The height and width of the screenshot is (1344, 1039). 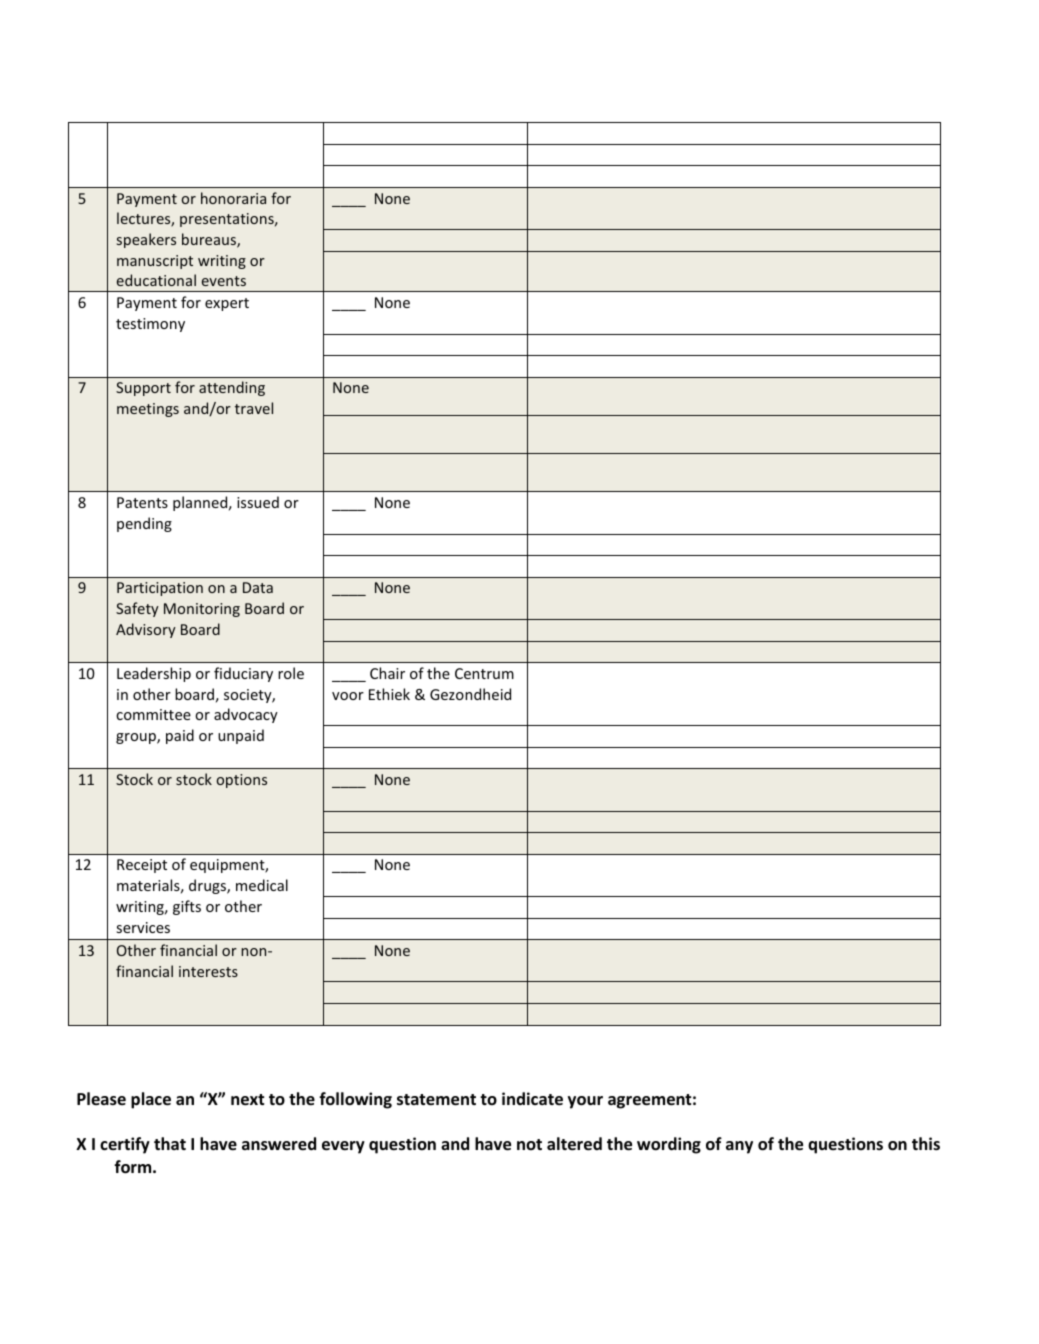 What do you see at coordinates (227, 304) in the screenshot?
I see `expert` at bounding box center [227, 304].
